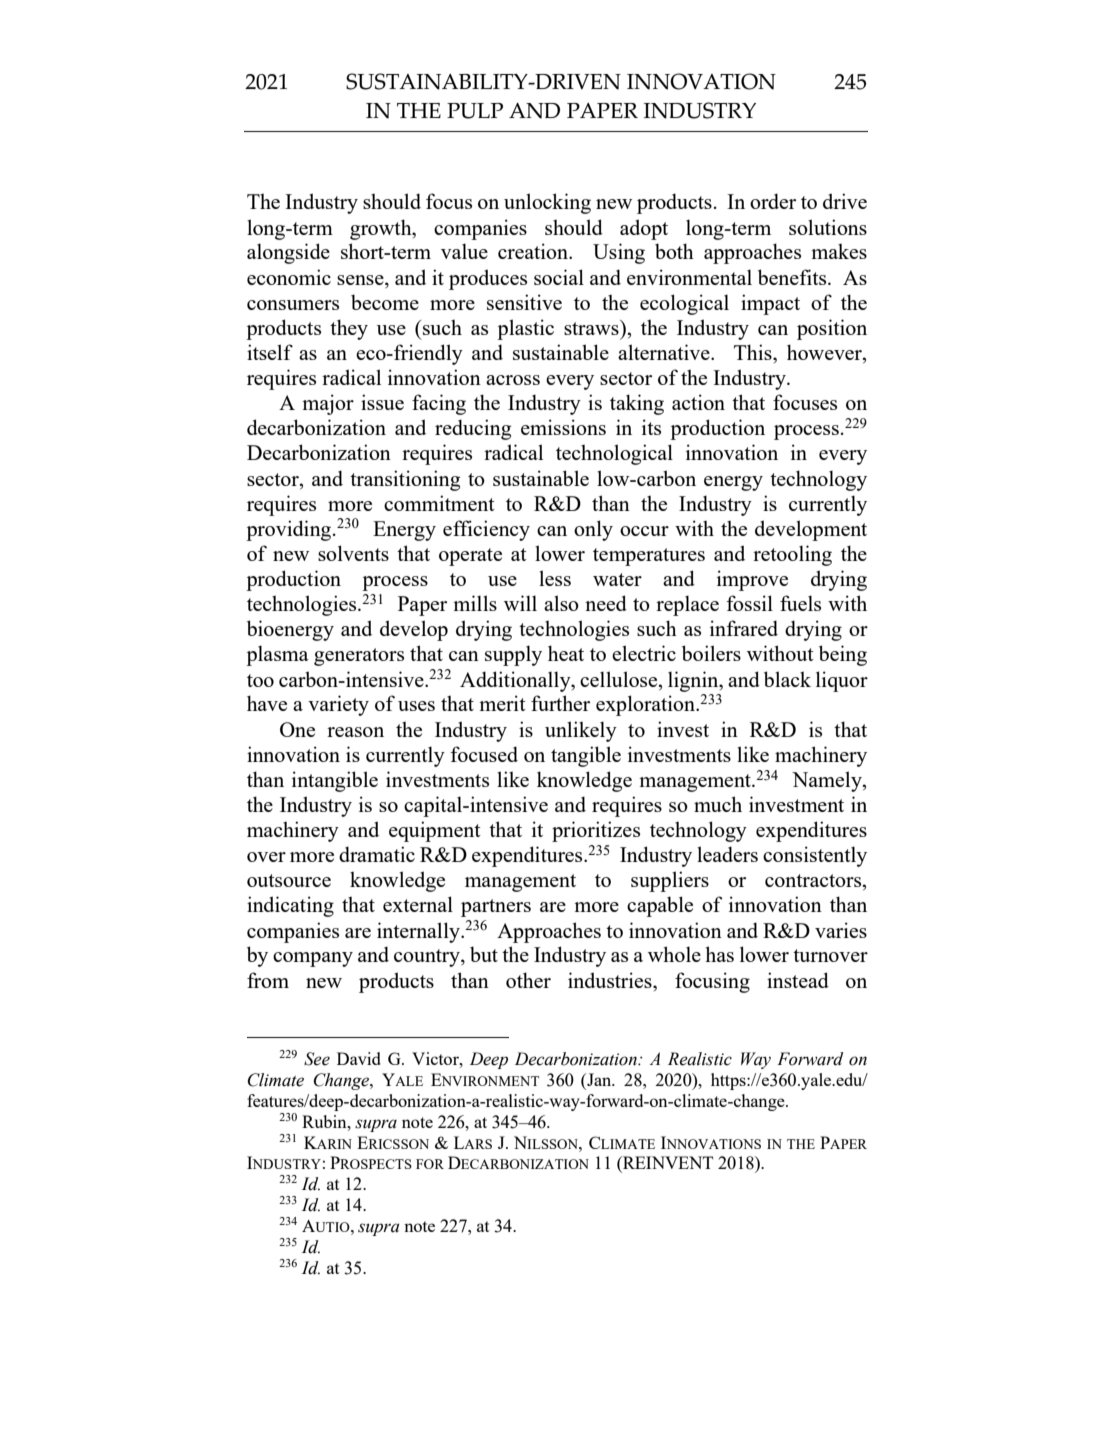 The width and height of the page is (1113, 1441). What do you see at coordinates (547, 203) in the page?
I see `unlocking` at bounding box center [547, 203].
